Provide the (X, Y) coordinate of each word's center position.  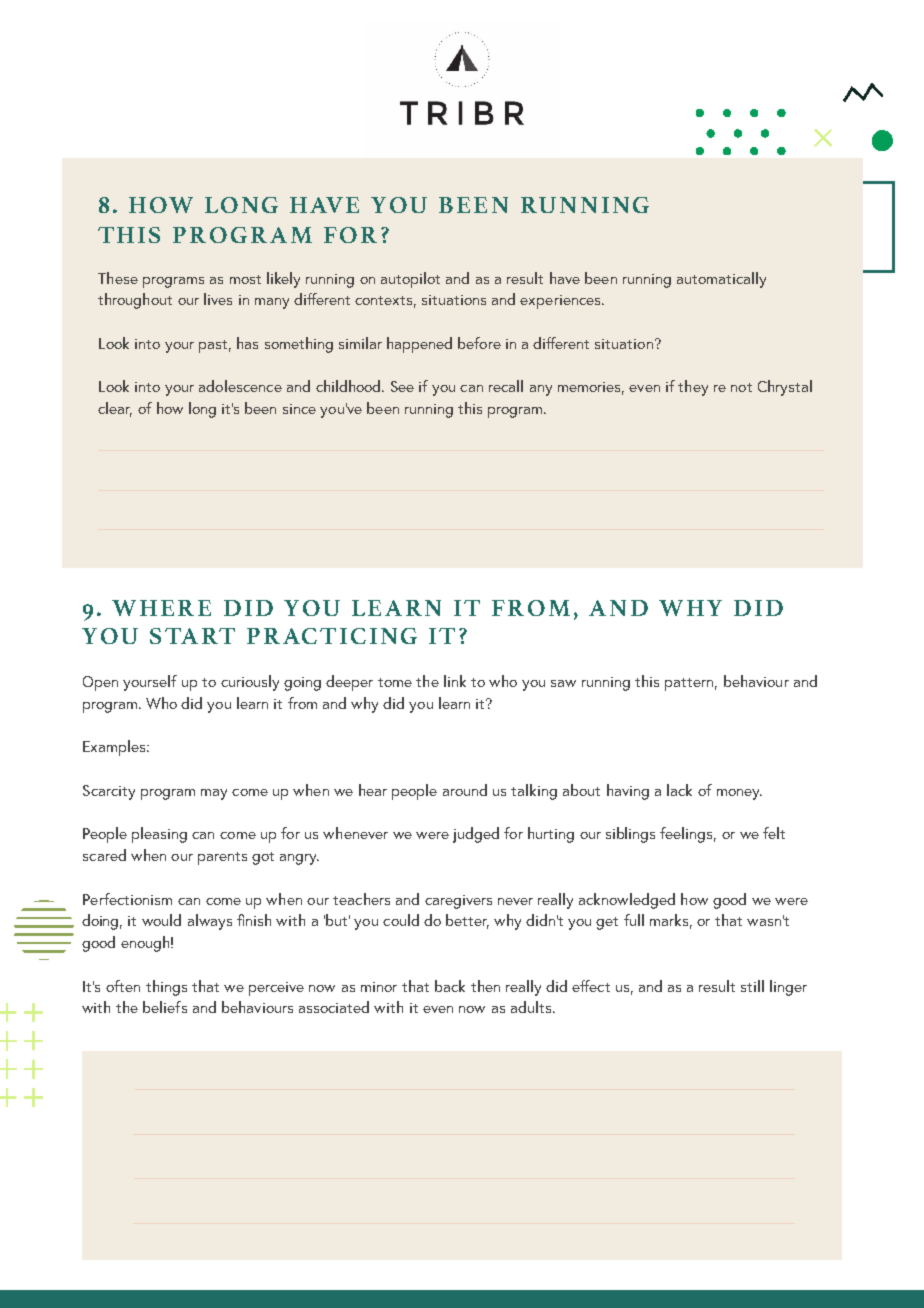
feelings (688, 835)
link (455, 681)
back (450, 986)
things (166, 988)
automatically (721, 280)
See (402, 386)
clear (115, 409)
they (693, 388)
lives (218, 299)
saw (563, 683)
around (465, 790)
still (752, 986)
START (192, 636)
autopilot (410, 280)
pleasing (159, 835)
